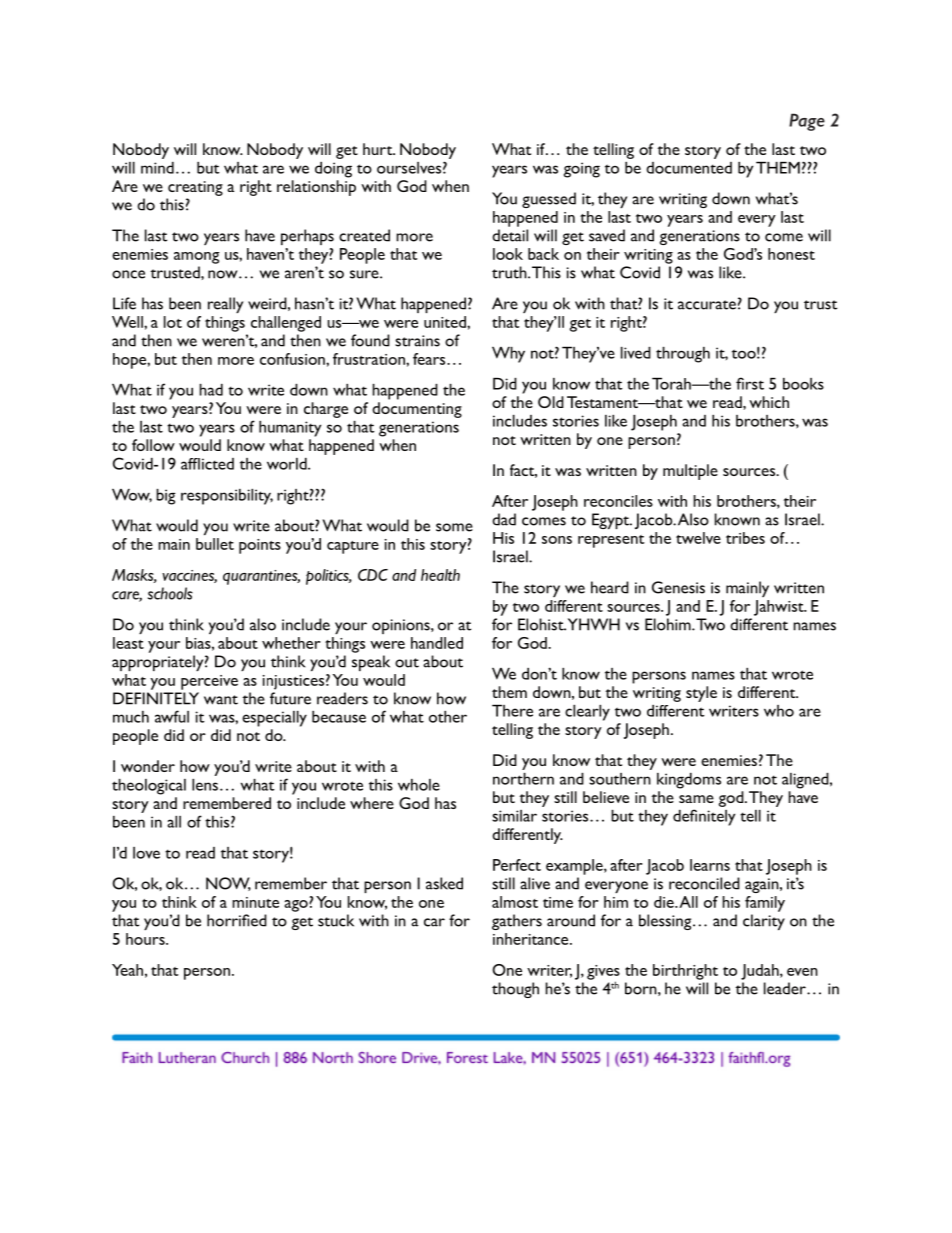 Image resolution: width=952 pixels, height=1233 pixels. Describe the element at coordinates (379, 149) in the document. I see `hurt` at that location.
